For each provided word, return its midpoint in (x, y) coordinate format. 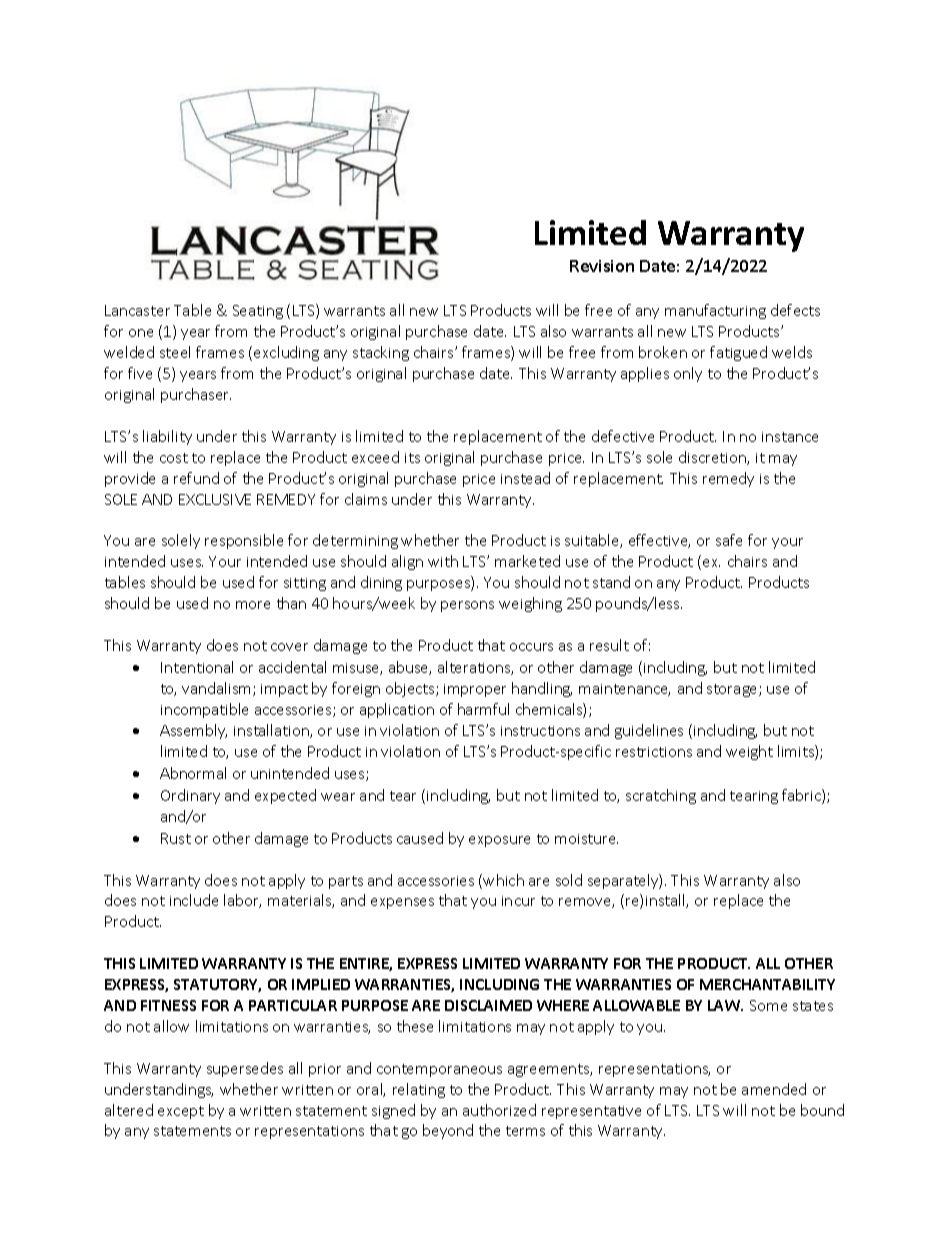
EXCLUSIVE (215, 499)
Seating (258, 312)
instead (525, 478)
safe (729, 540)
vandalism (218, 689)
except (181, 1112)
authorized (499, 1110)
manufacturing (715, 311)
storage (733, 690)
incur (518, 901)
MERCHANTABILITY (767, 984)
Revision (602, 266)
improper (475, 690)
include (194, 900)
